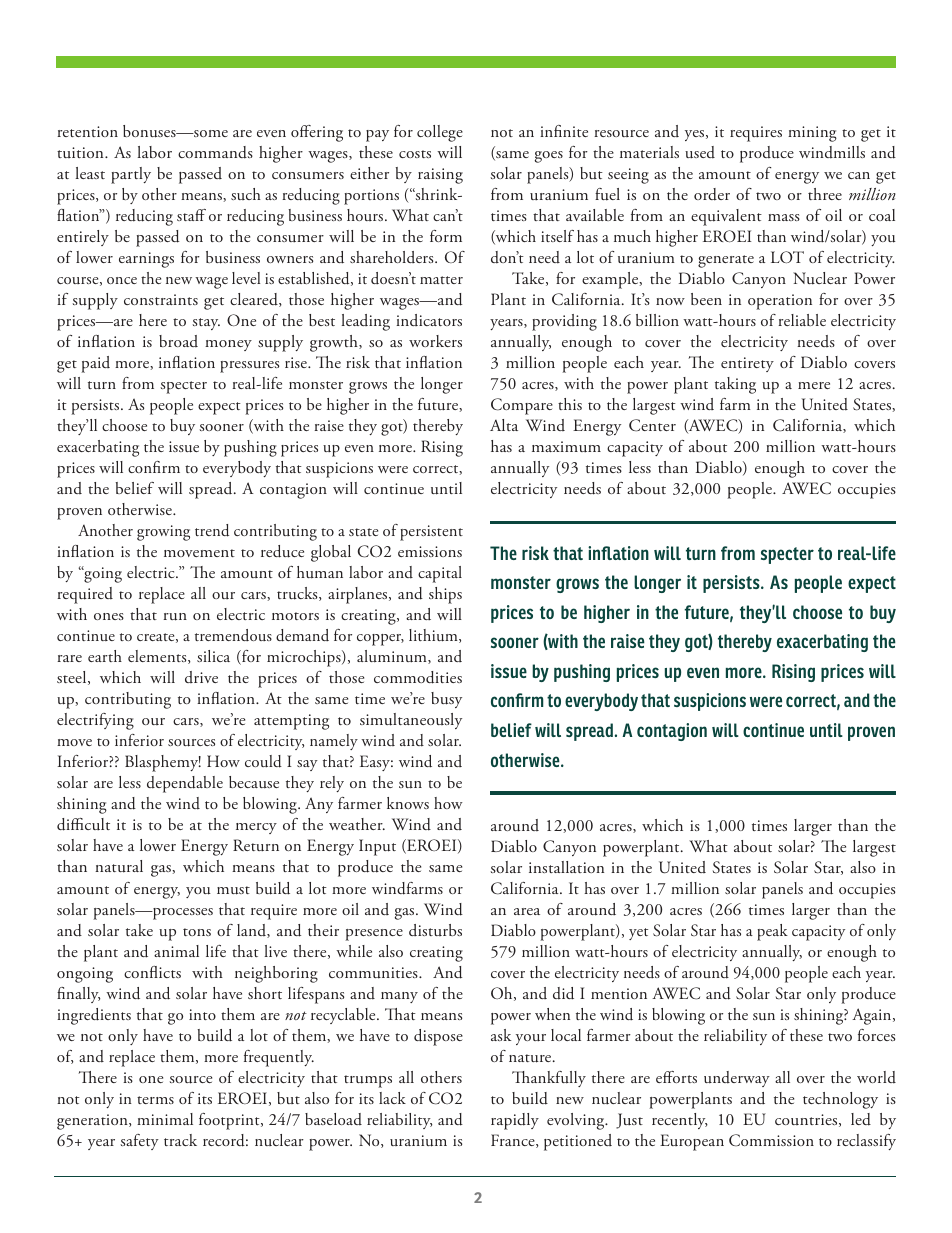 The height and width of the screenshot is (1233, 952). What do you see at coordinates (515, 1121) in the screenshot?
I see `rapidly` at bounding box center [515, 1121].
